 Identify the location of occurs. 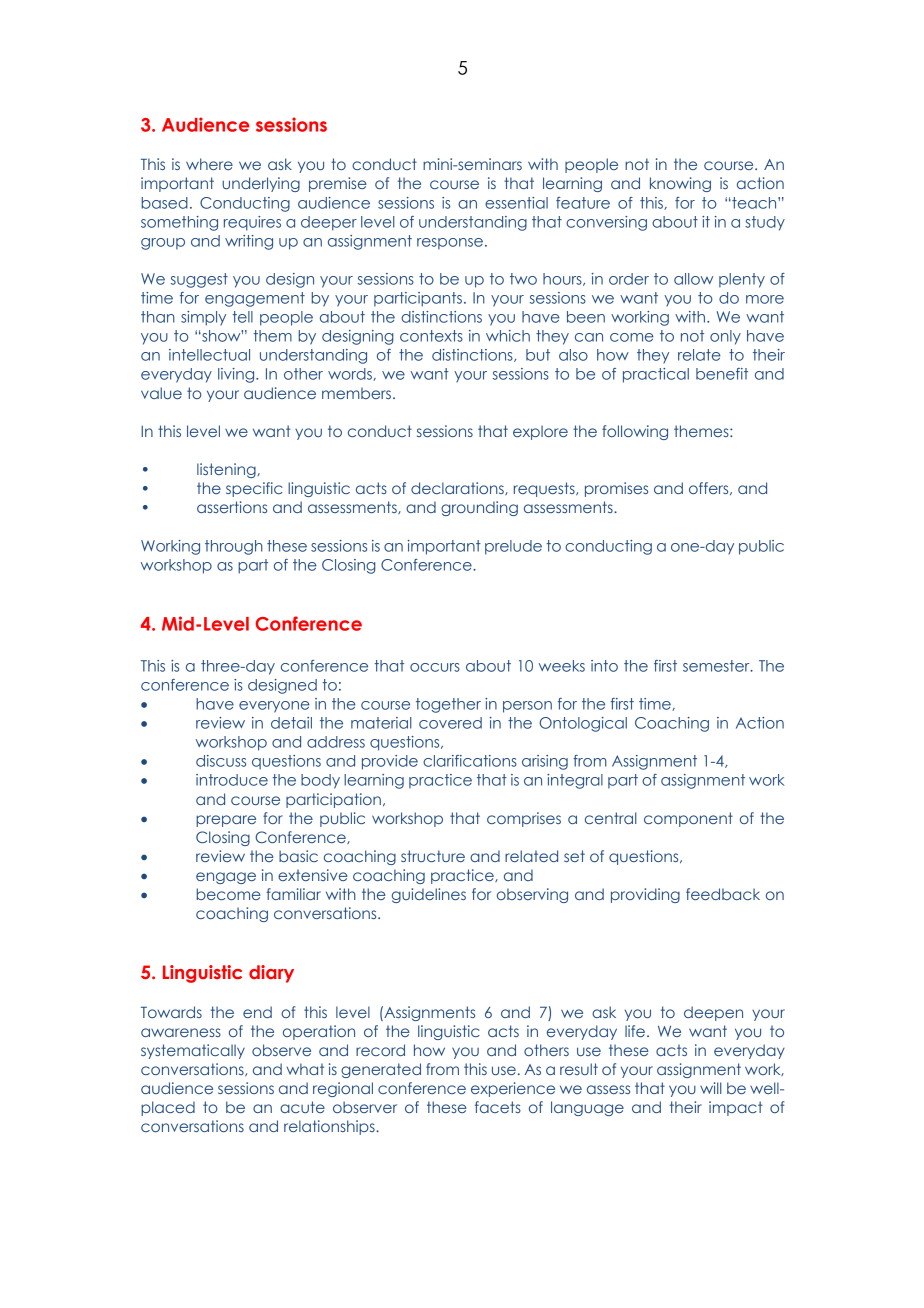
(435, 667).
